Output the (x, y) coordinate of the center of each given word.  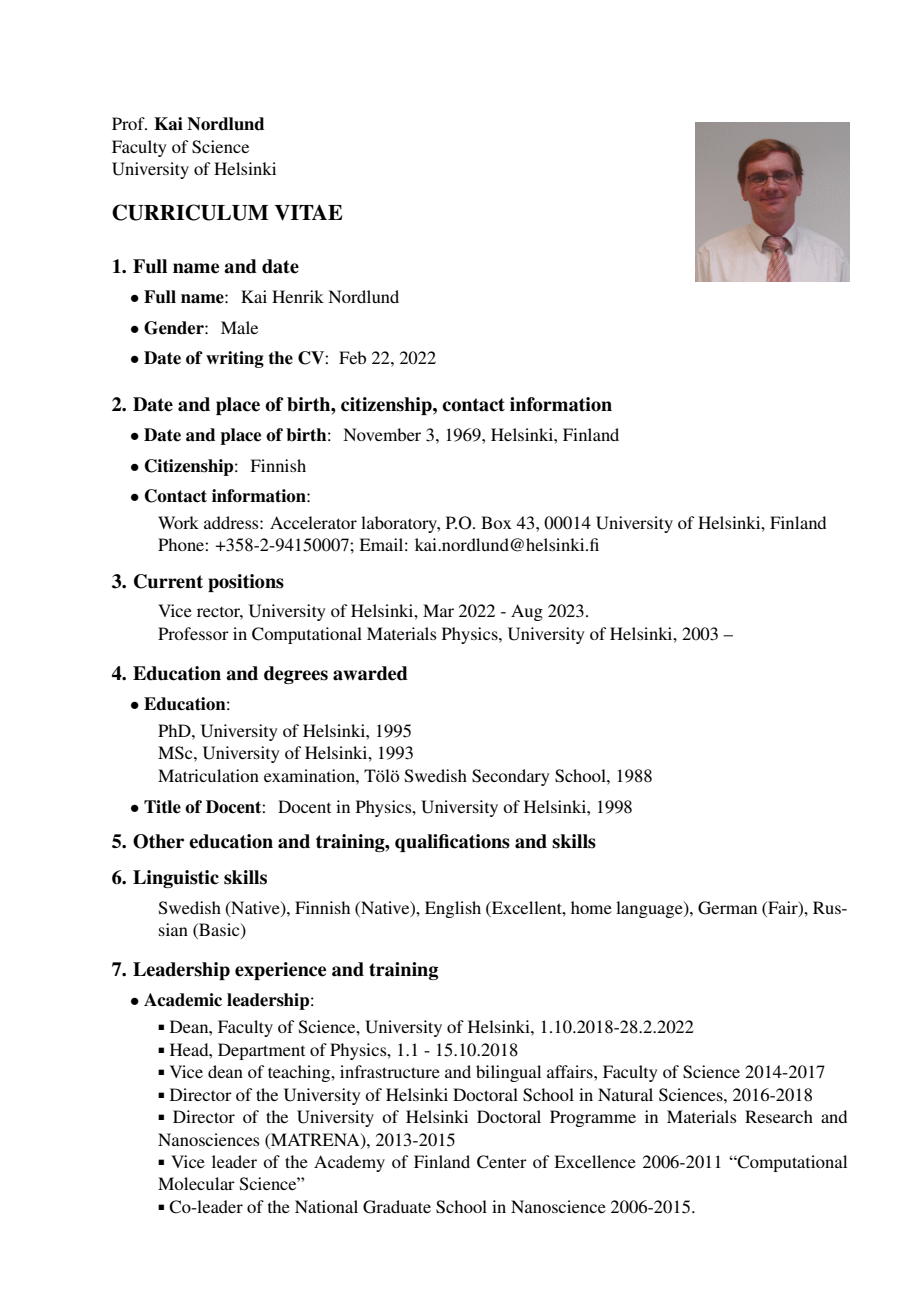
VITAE (308, 212)
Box (496, 522)
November (382, 434)
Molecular (196, 1183)
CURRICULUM (190, 212)
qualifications (452, 843)
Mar (438, 610)
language (650, 909)
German (727, 908)
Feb (352, 357)
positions (246, 583)
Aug (527, 612)
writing (235, 359)
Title (162, 807)
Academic (183, 1000)
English (453, 909)
